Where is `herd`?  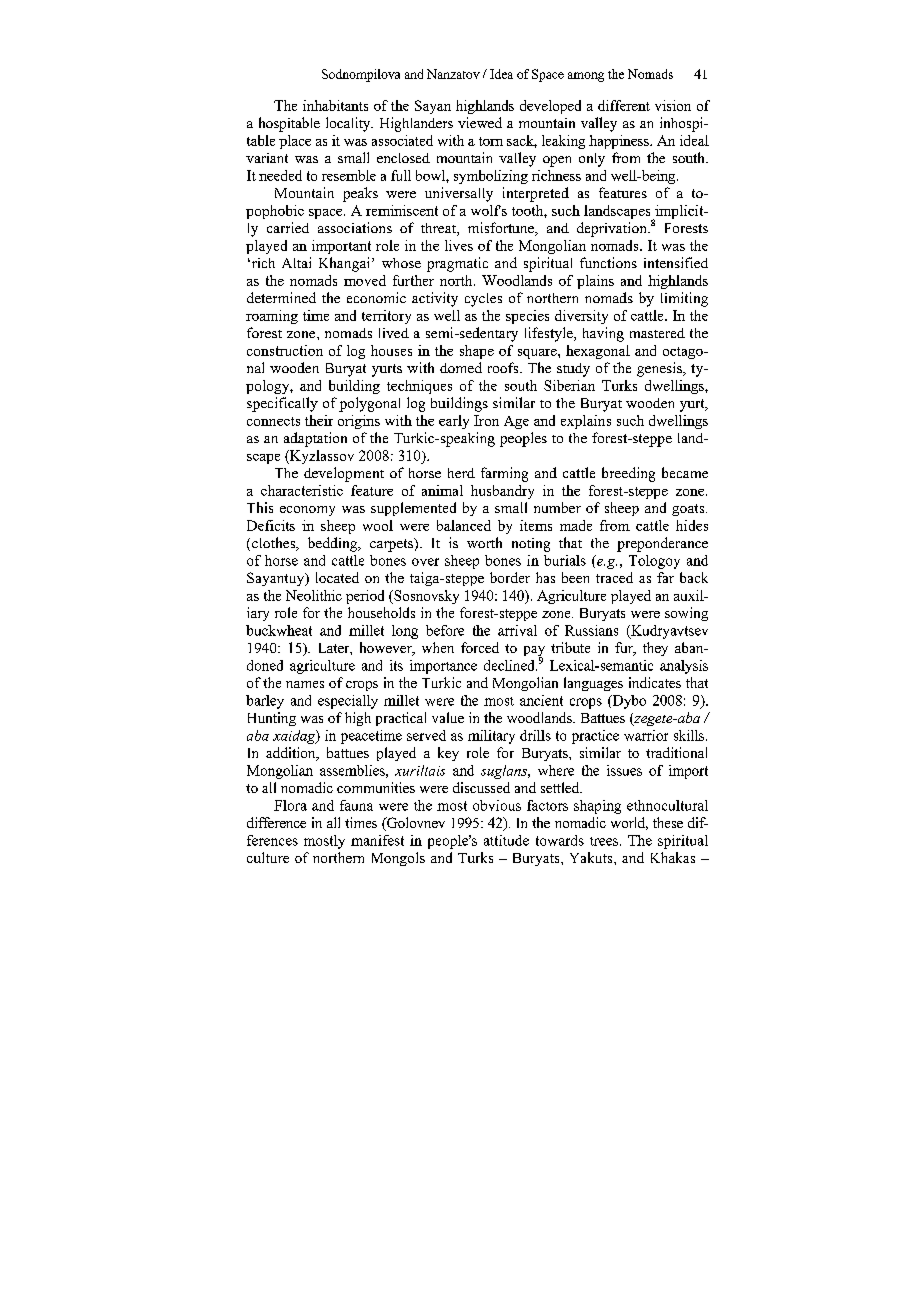 herd is located at coordinates (461, 473).
